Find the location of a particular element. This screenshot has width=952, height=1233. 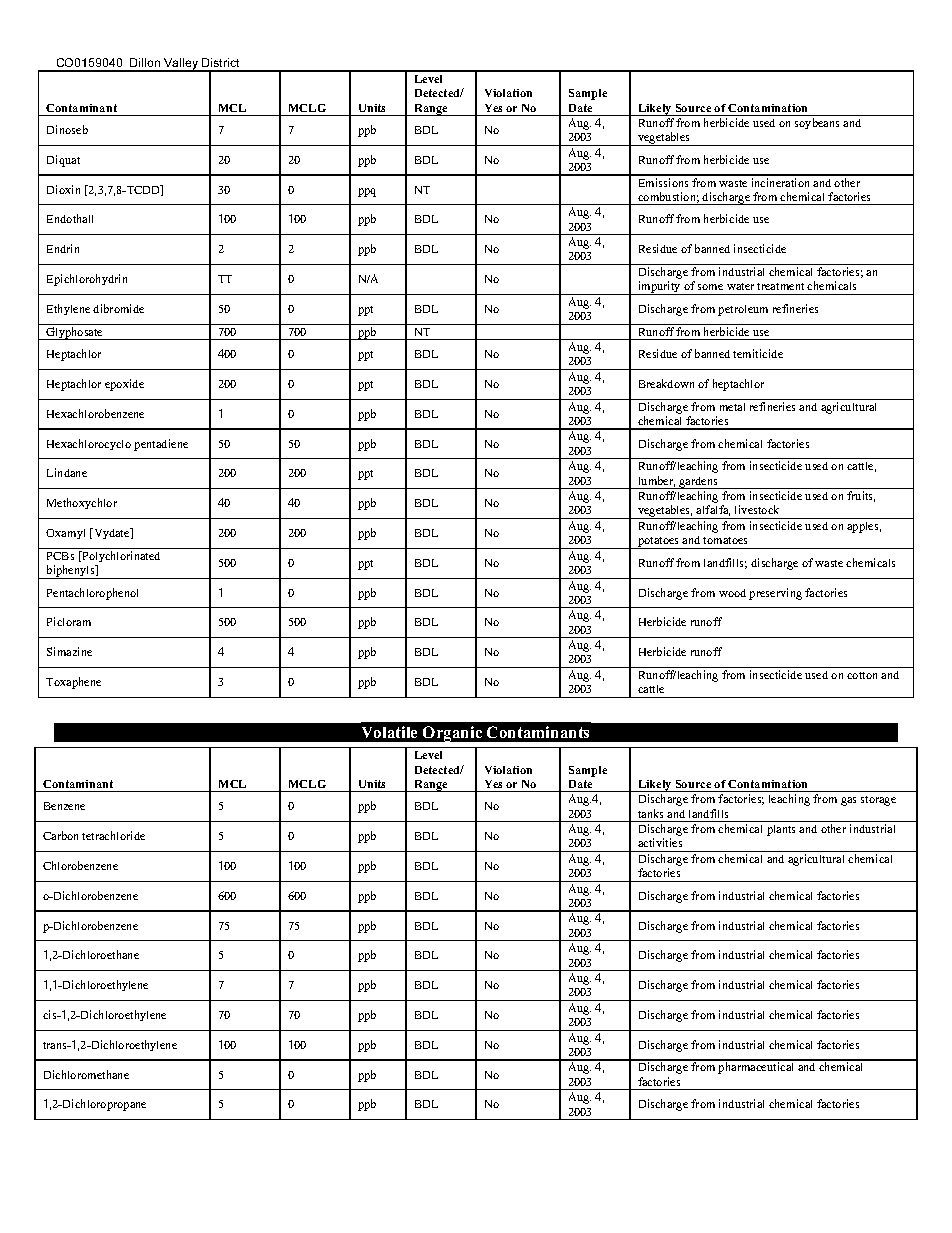

tetrachloride is located at coordinates (113, 835).
